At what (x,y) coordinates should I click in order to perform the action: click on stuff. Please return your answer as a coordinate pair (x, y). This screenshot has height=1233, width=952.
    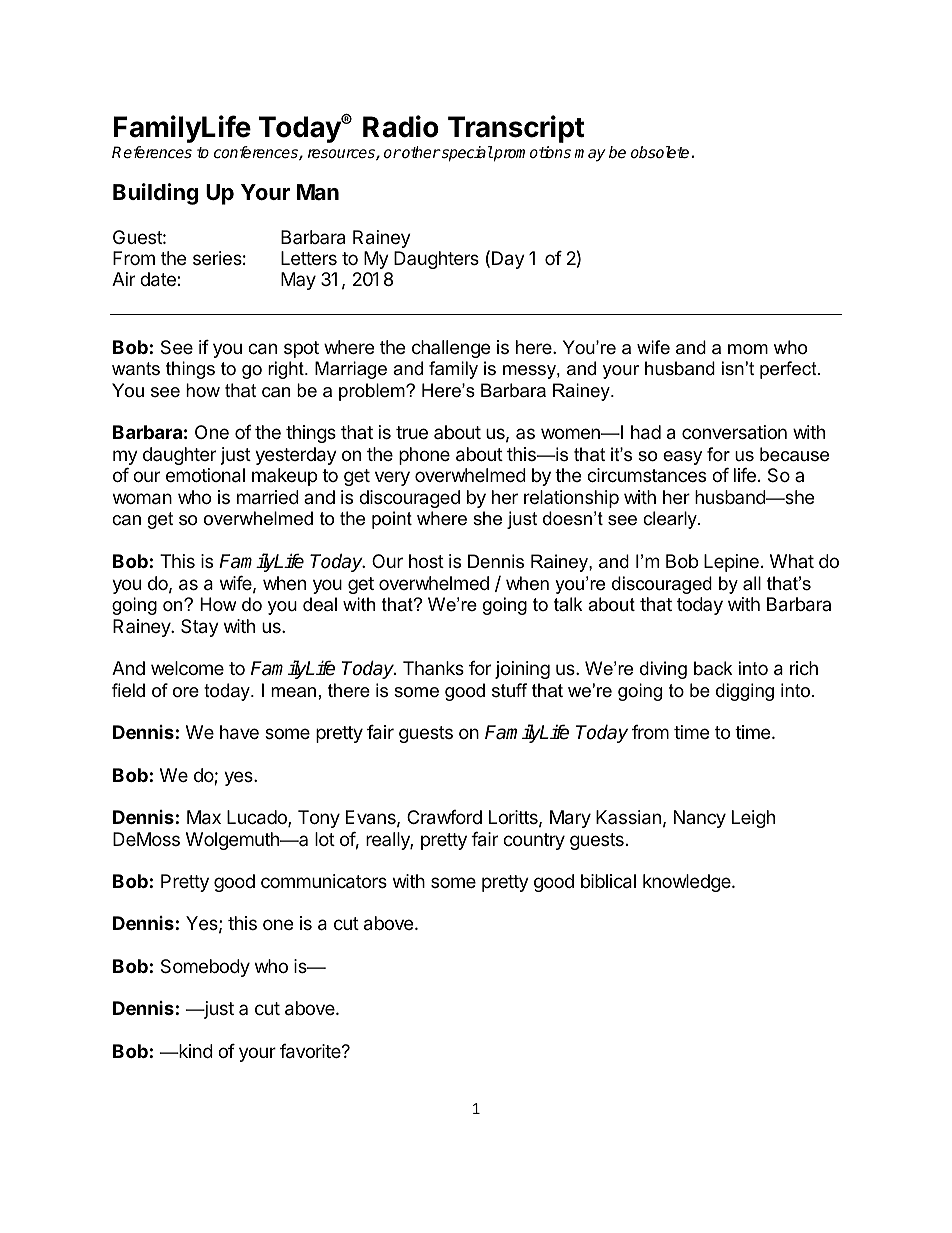
    Looking at the image, I should click on (509, 690).
